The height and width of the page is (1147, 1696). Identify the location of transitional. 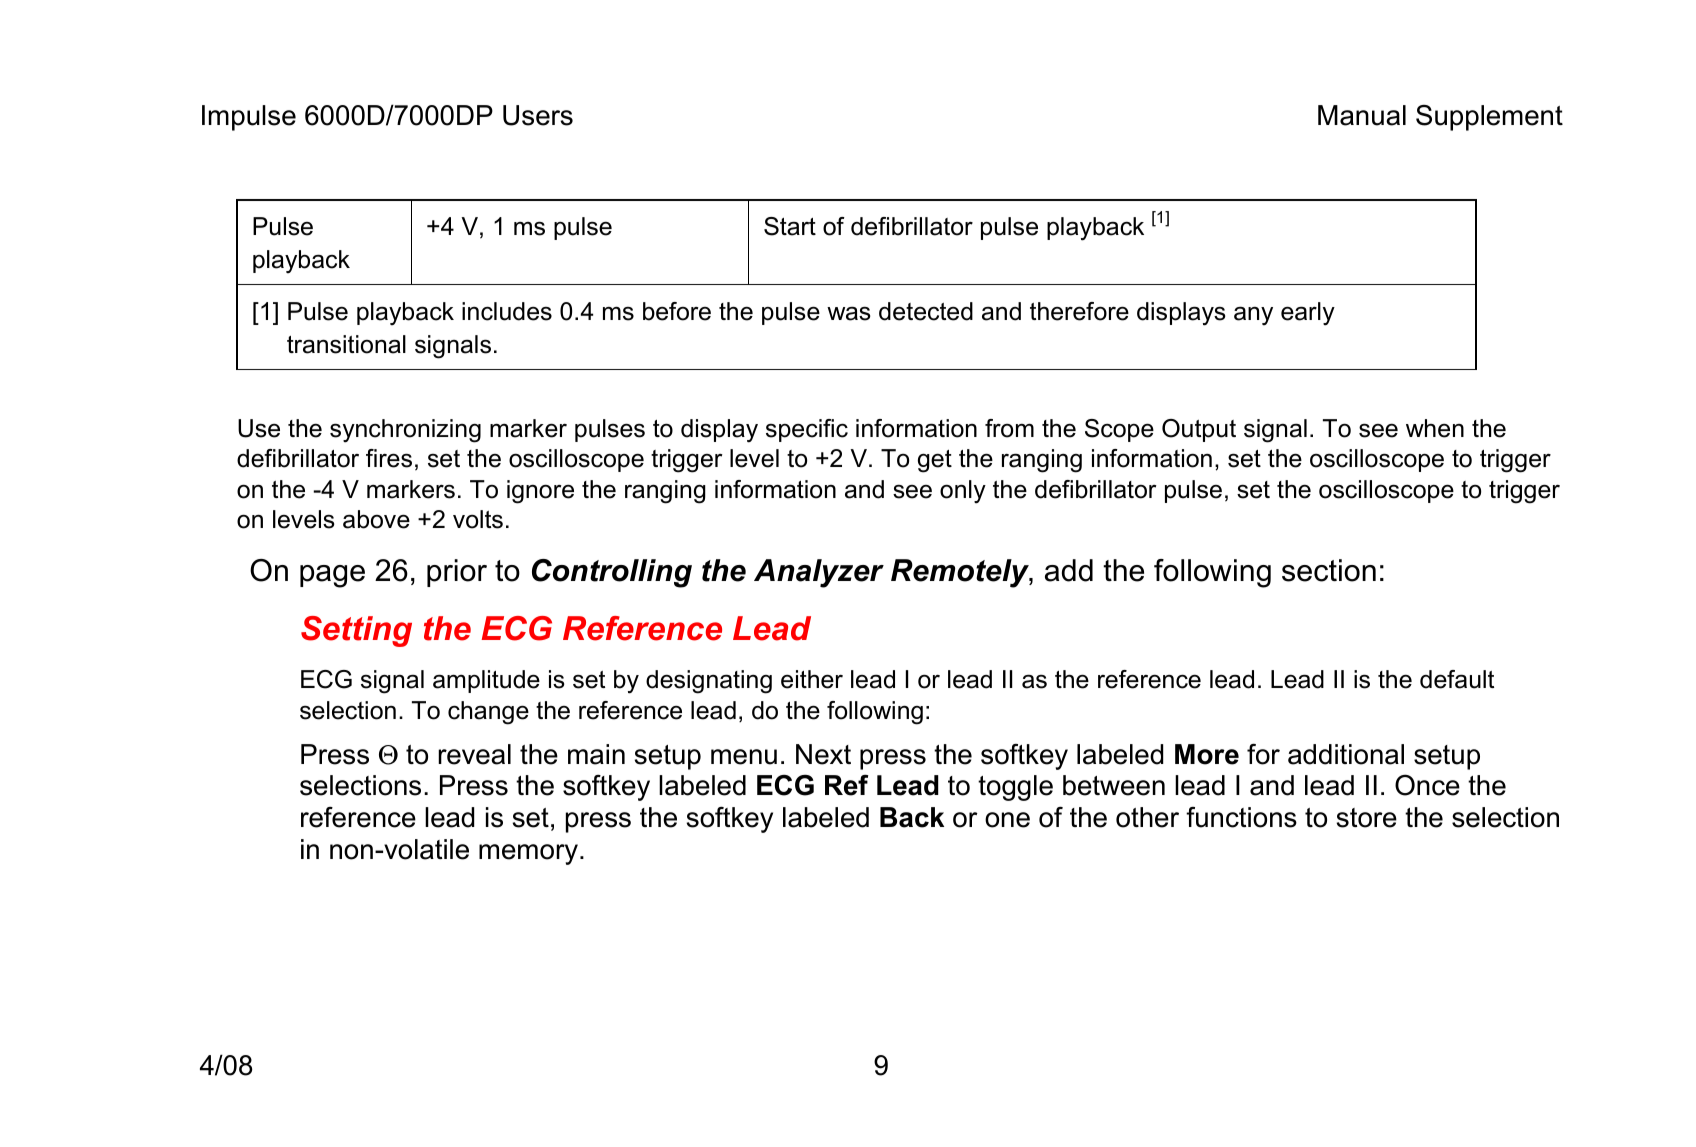
(346, 344).
